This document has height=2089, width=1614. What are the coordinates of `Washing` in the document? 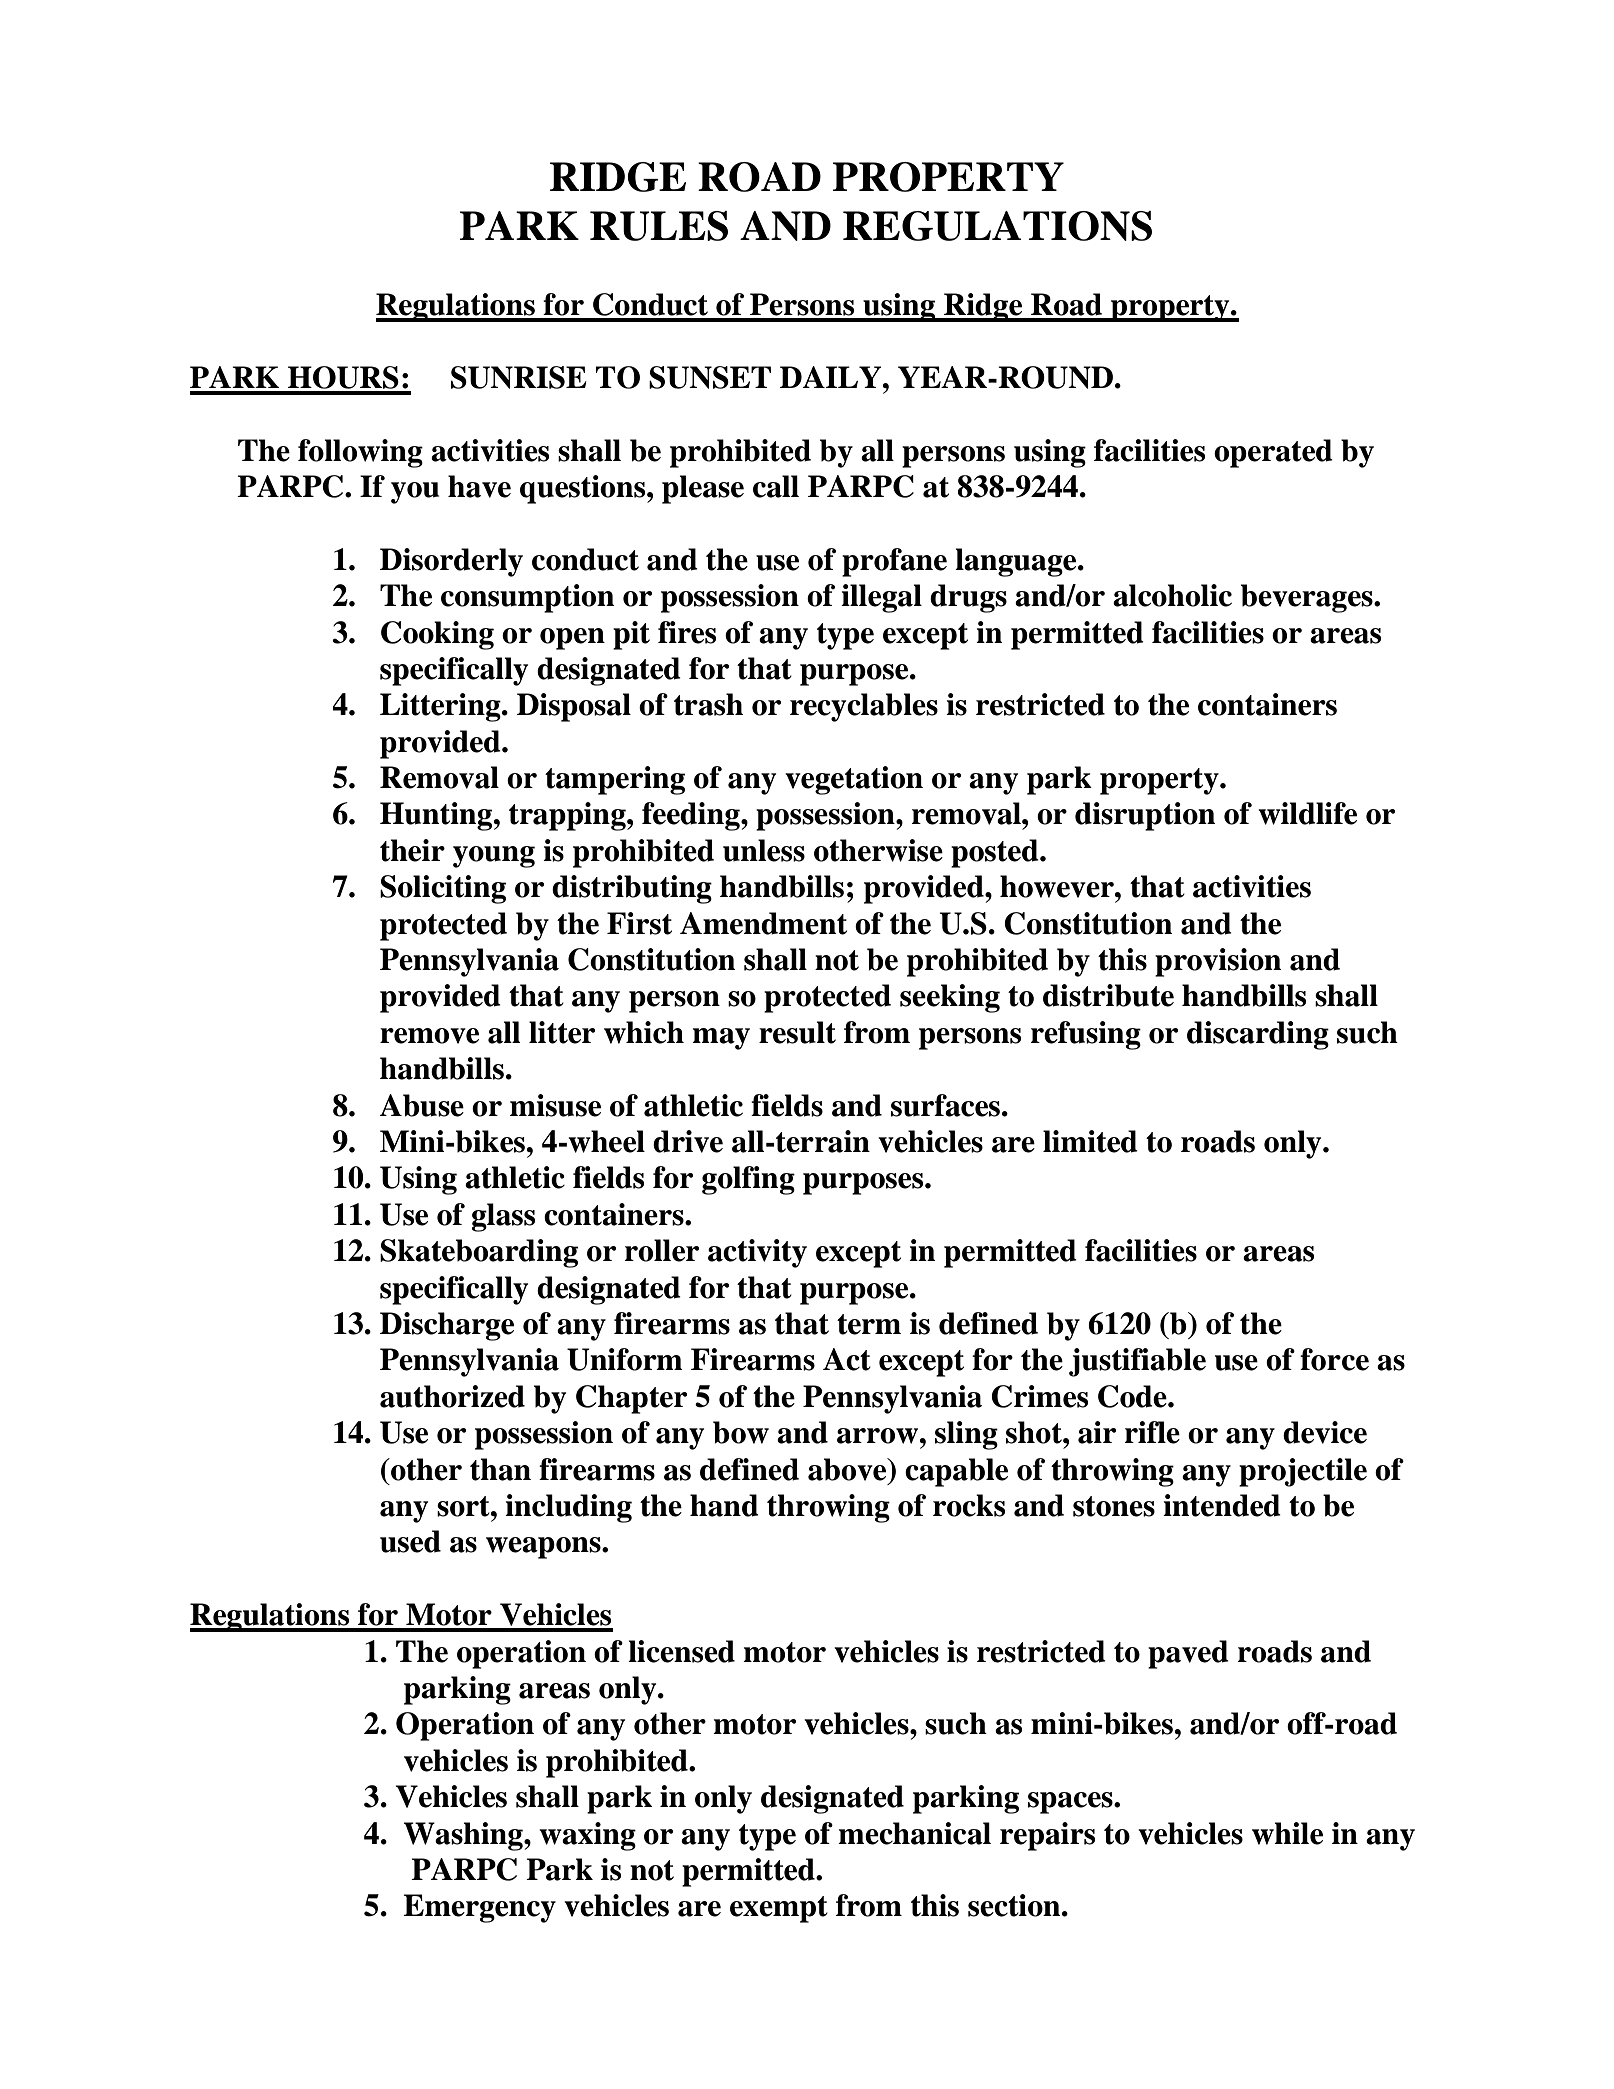 It's located at (464, 1836).
